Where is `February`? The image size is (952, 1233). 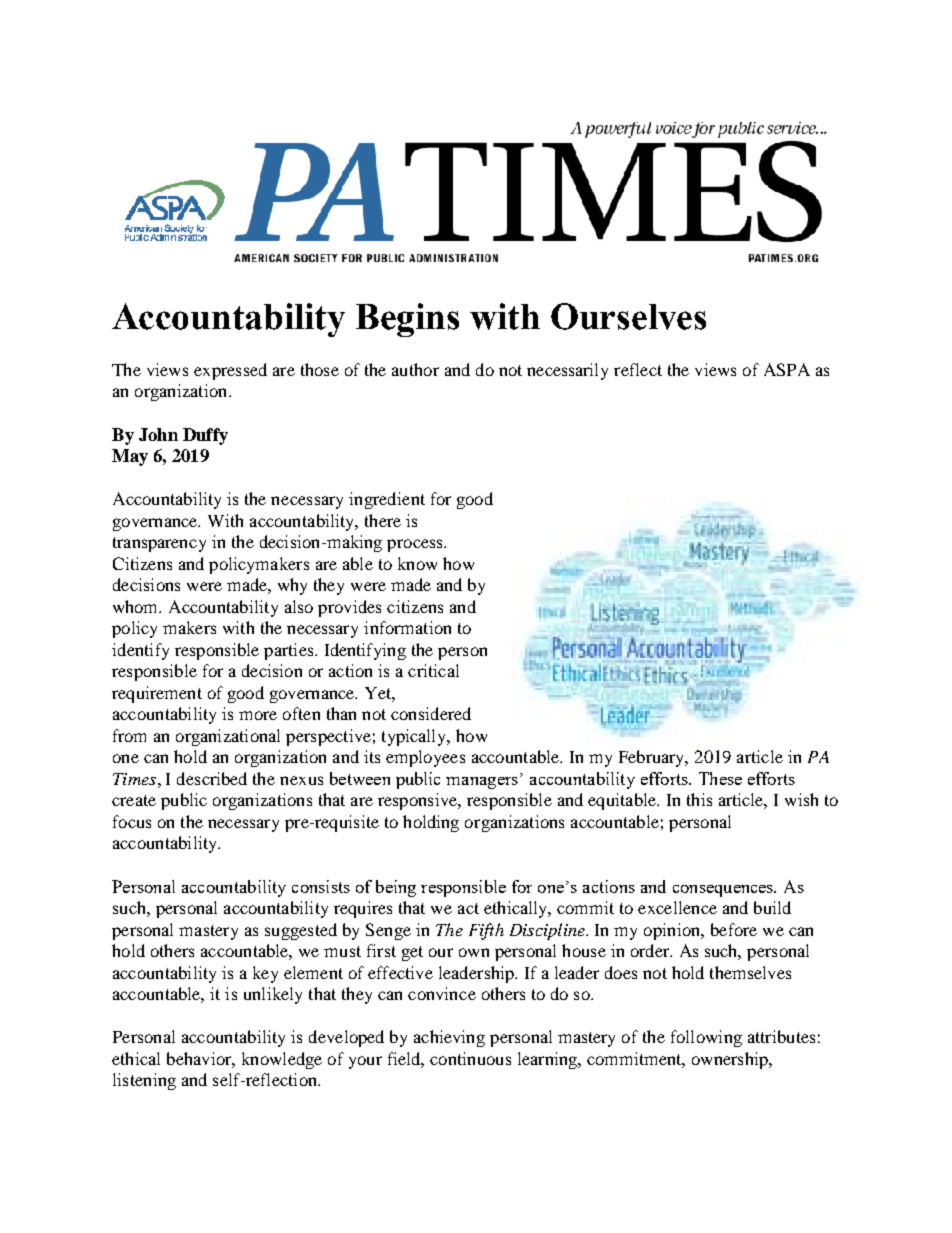
February is located at coordinates (653, 758).
